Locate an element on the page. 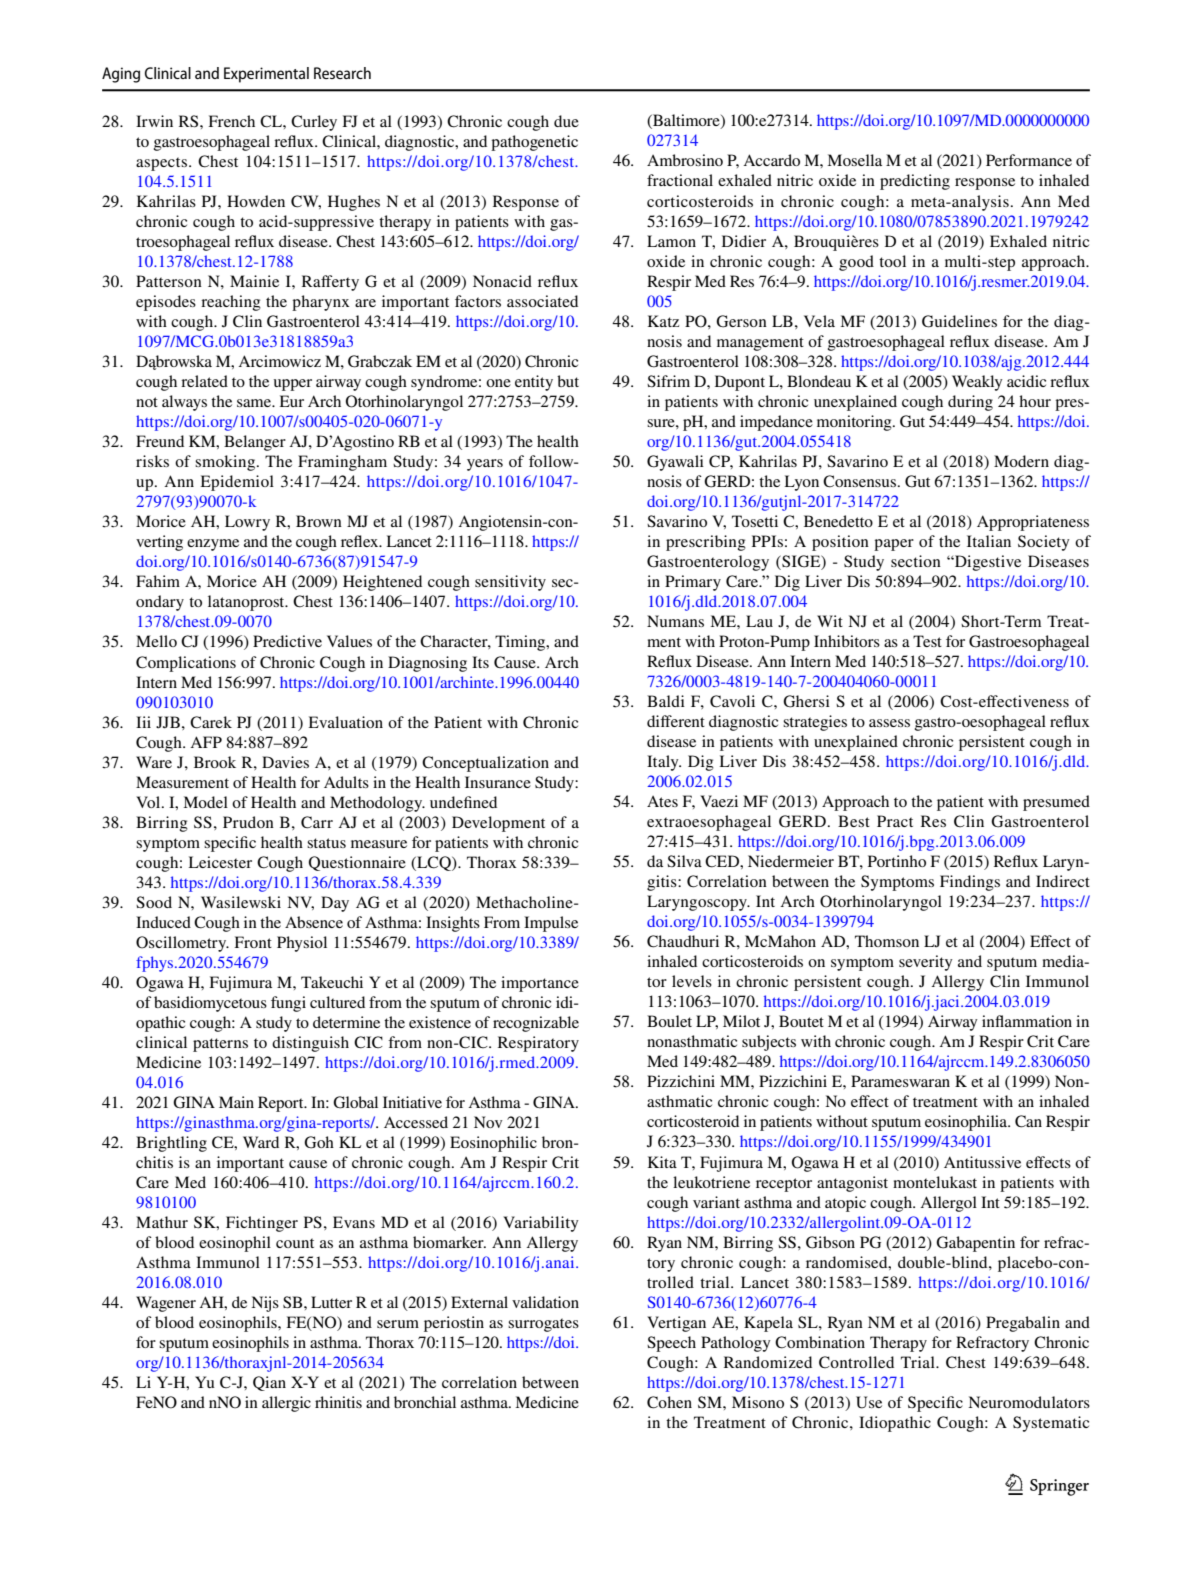 The height and width of the document is (1584, 1192). but is located at coordinates (568, 381).
